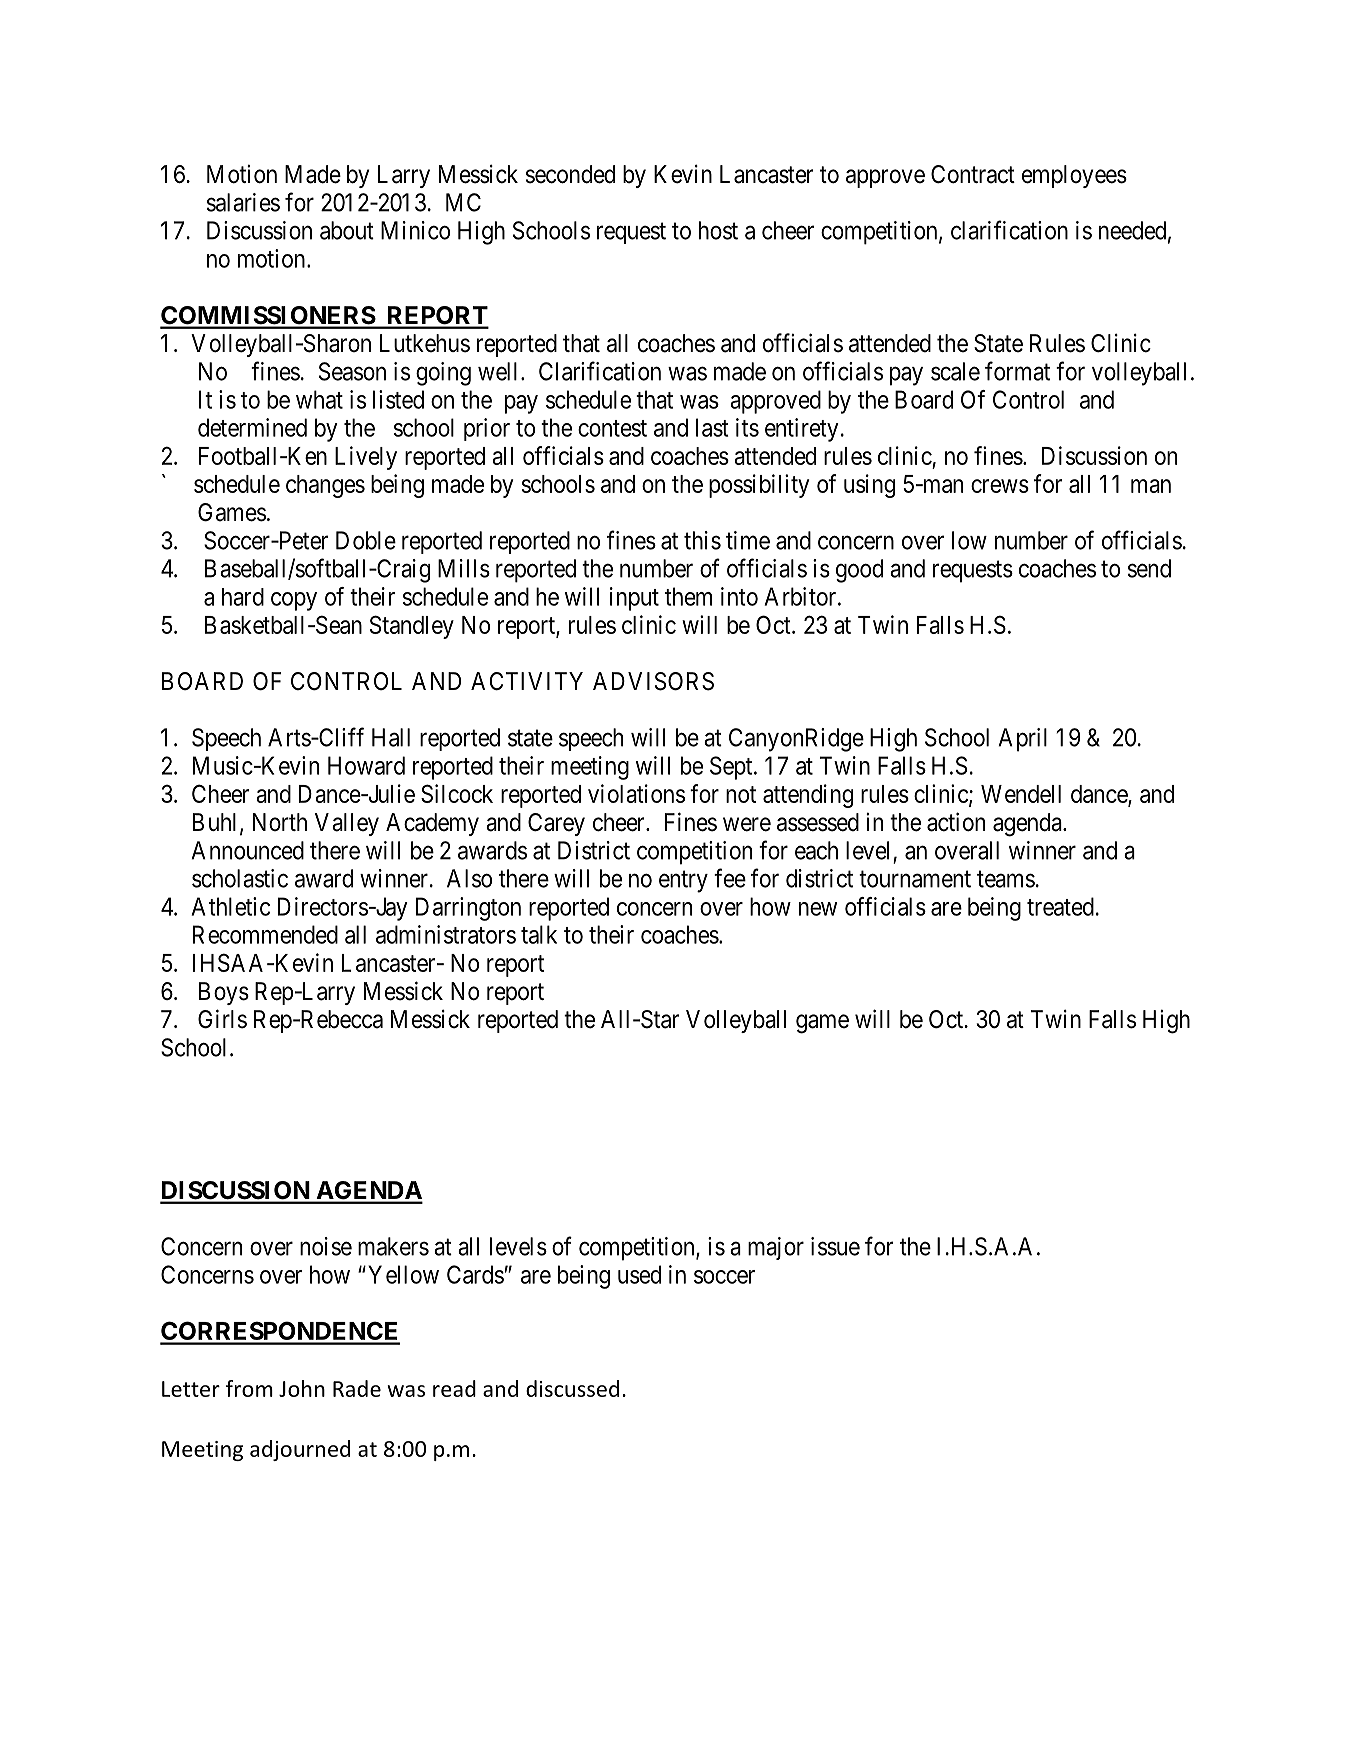 This screenshot has height=1764, width=1363. What do you see at coordinates (1060, 906) in the screenshot?
I see `treated` at bounding box center [1060, 906].
